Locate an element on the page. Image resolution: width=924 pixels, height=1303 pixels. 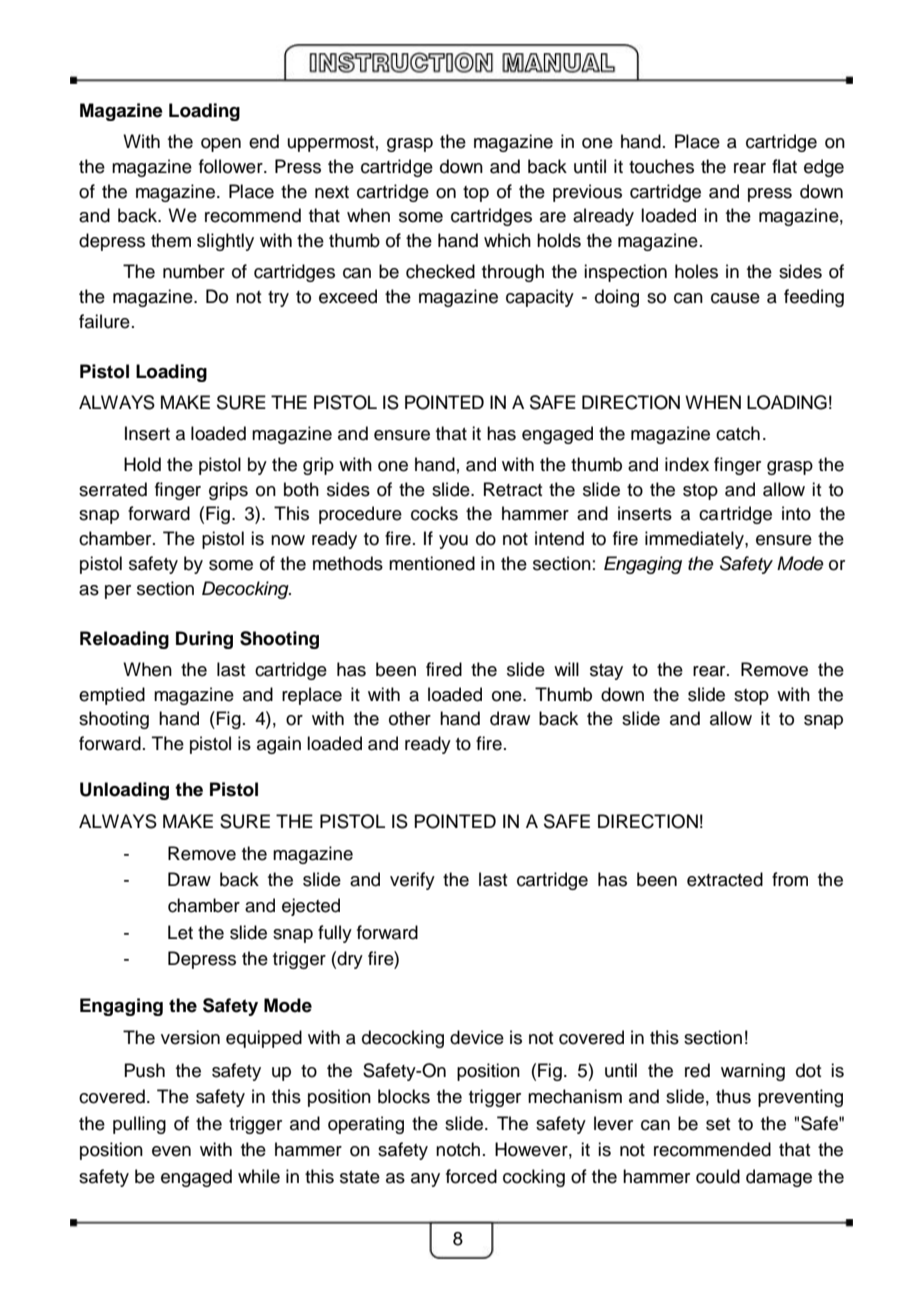
set is located at coordinates (718, 1124).
